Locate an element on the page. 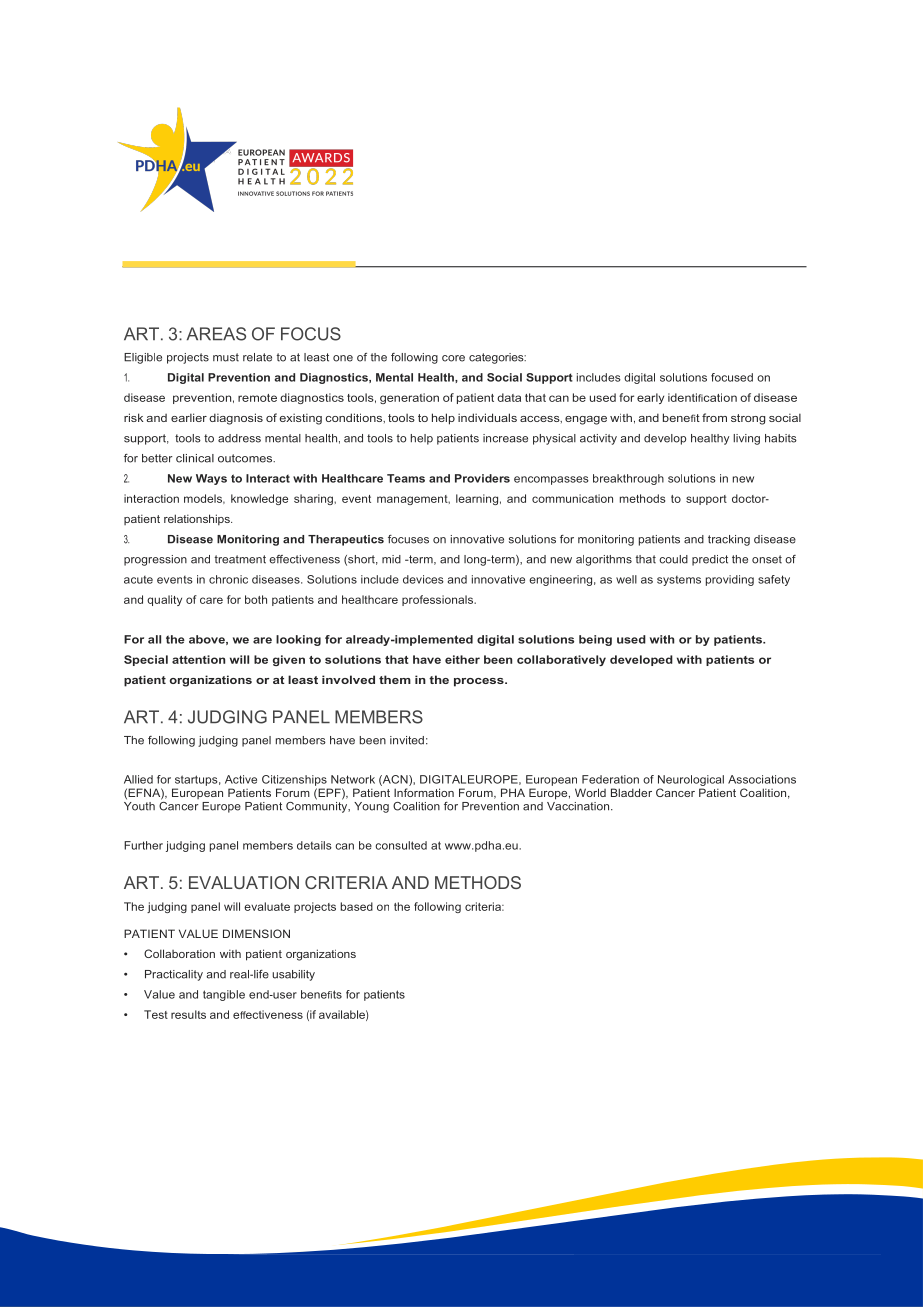 Image resolution: width=924 pixels, height=1307 pixels. must is located at coordinates (226, 357).
